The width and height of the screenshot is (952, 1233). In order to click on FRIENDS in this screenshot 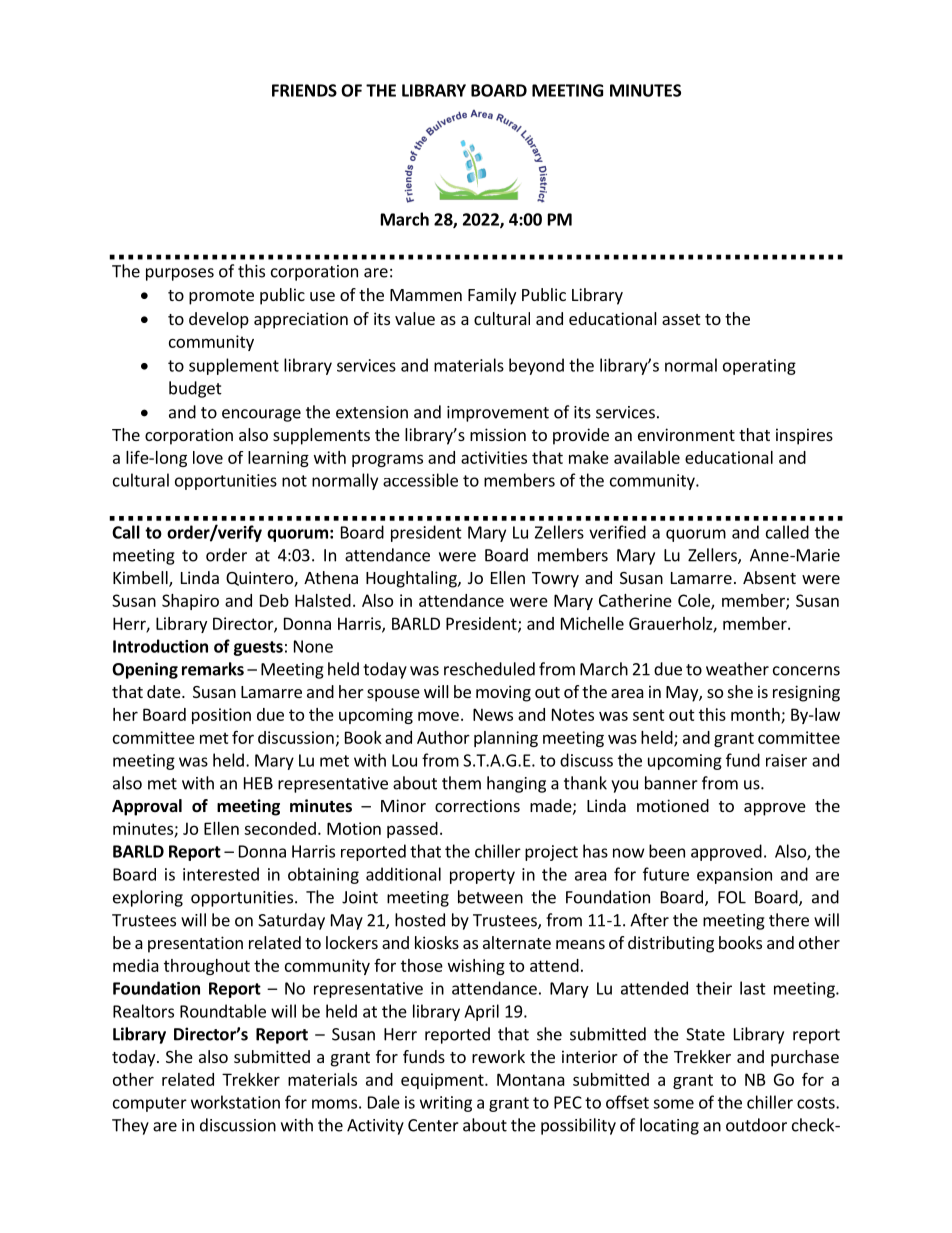, I will do `click(304, 90)`.
